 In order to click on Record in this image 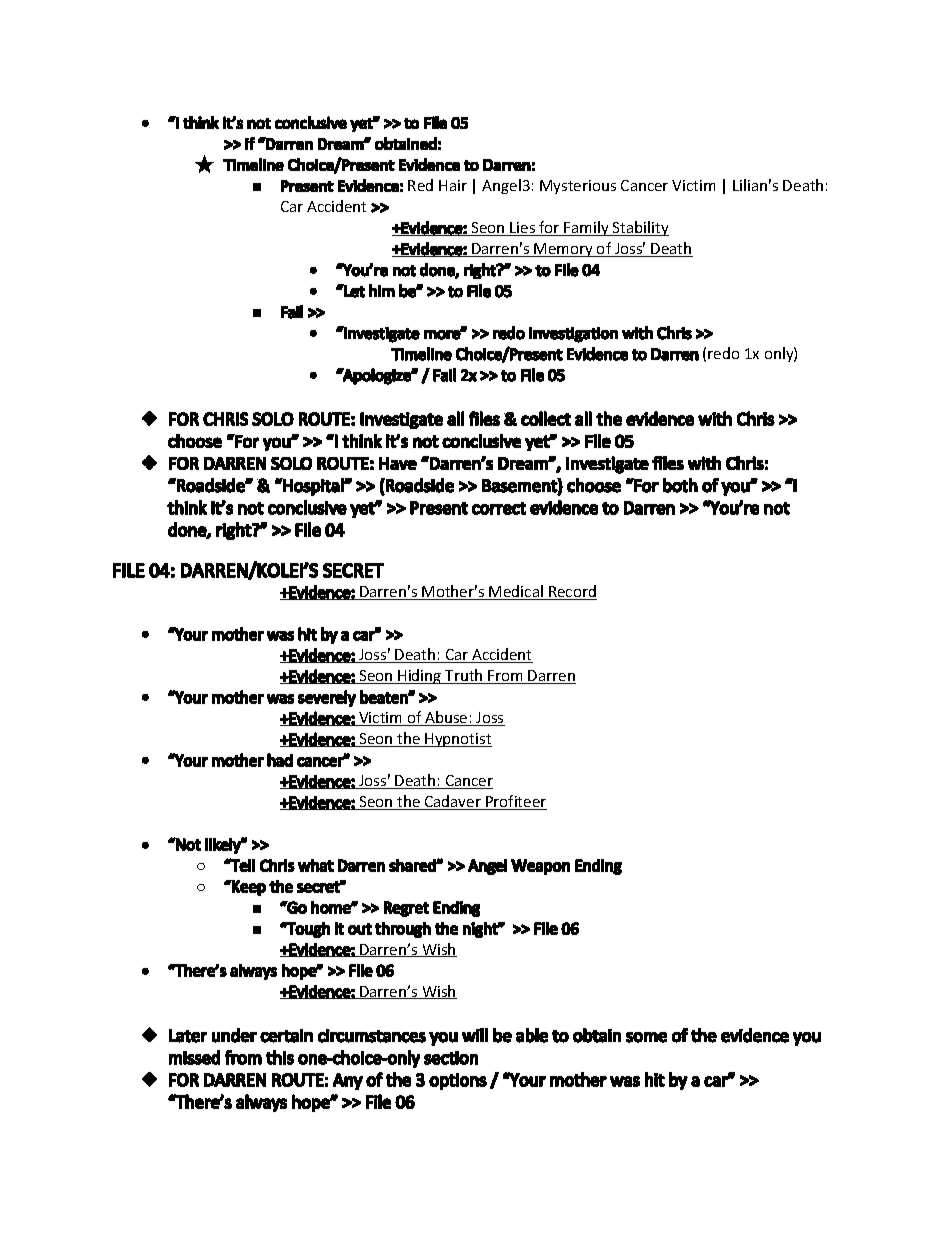, I will do `click(572, 592)`.
